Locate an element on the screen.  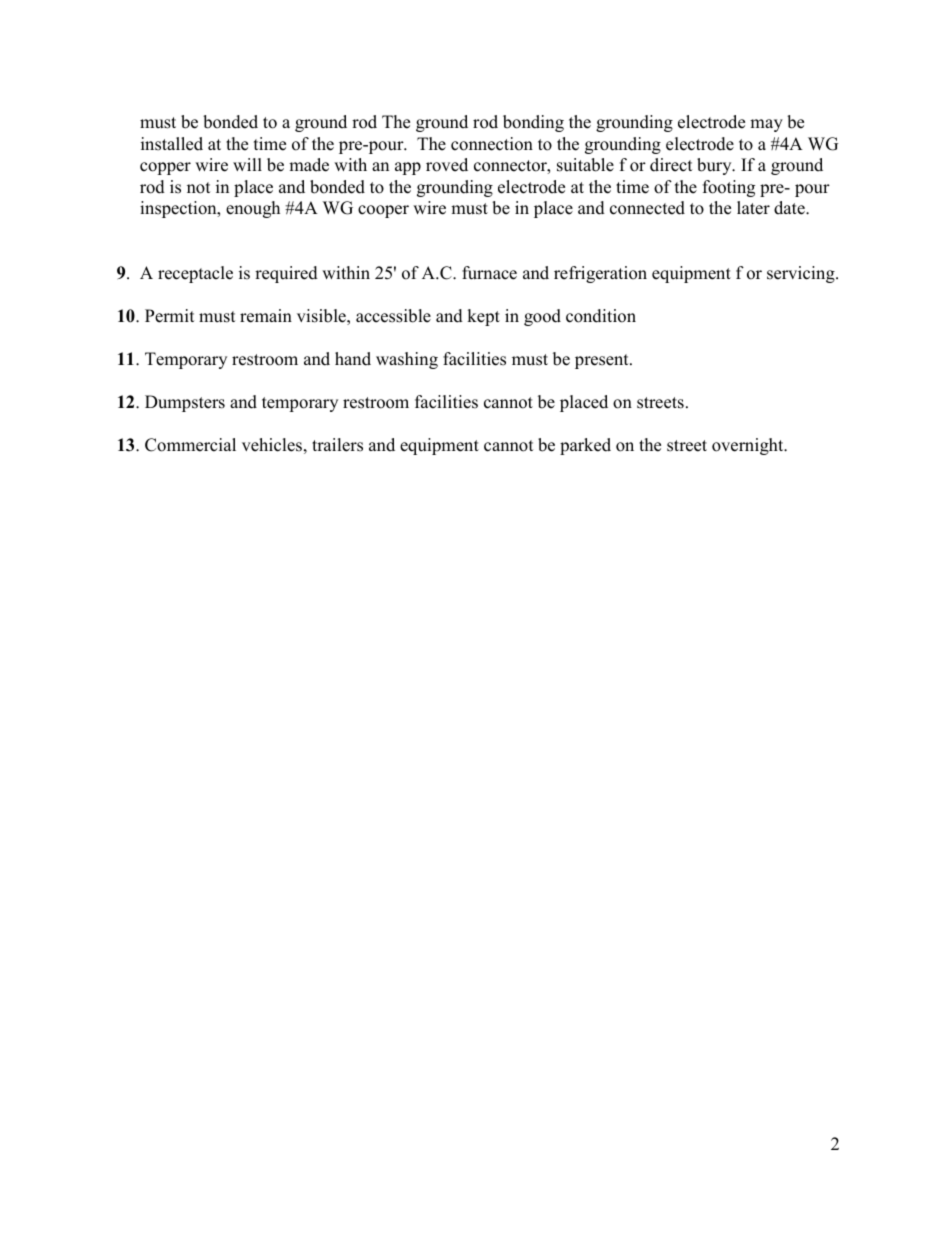
present is located at coordinates (603, 361).
